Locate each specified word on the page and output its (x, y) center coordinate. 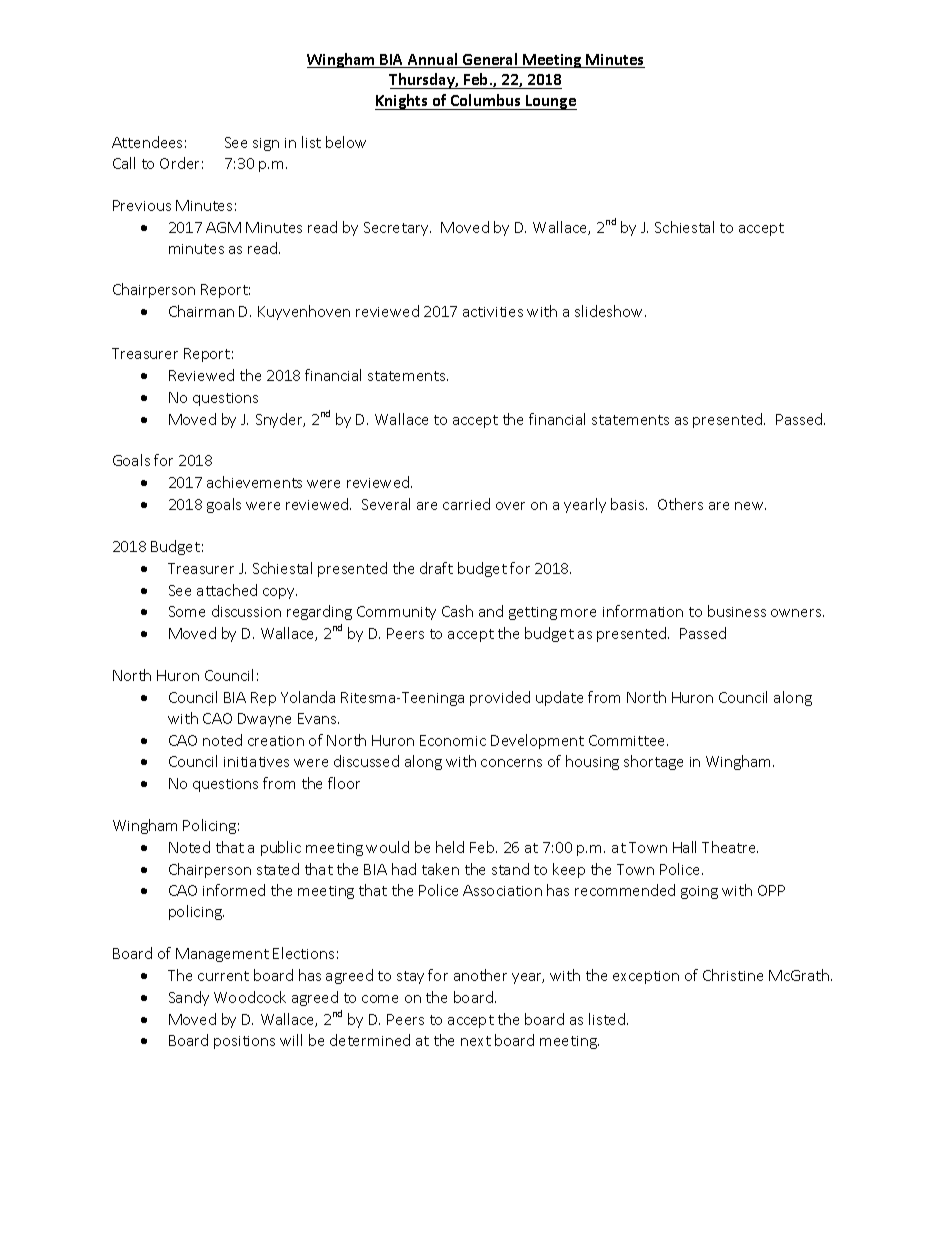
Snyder (280, 420)
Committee (628, 740)
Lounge (550, 102)
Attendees (147, 142)
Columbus (486, 102)
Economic (453, 740)
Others (680, 504)
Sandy (189, 998)
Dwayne (264, 720)
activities (493, 312)
